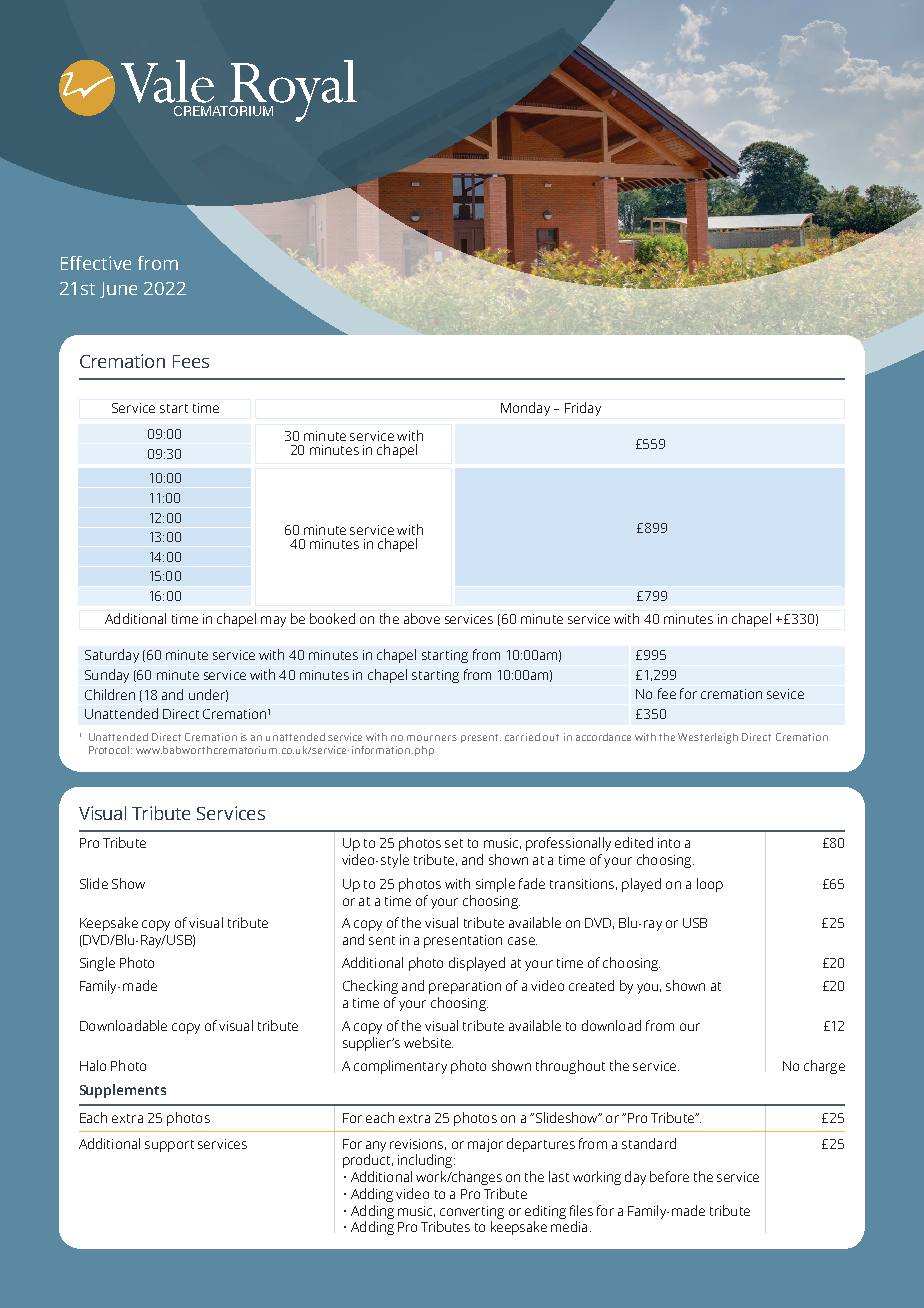  What do you see at coordinates (525, 409) in the screenshot?
I see `Monday` at bounding box center [525, 409].
